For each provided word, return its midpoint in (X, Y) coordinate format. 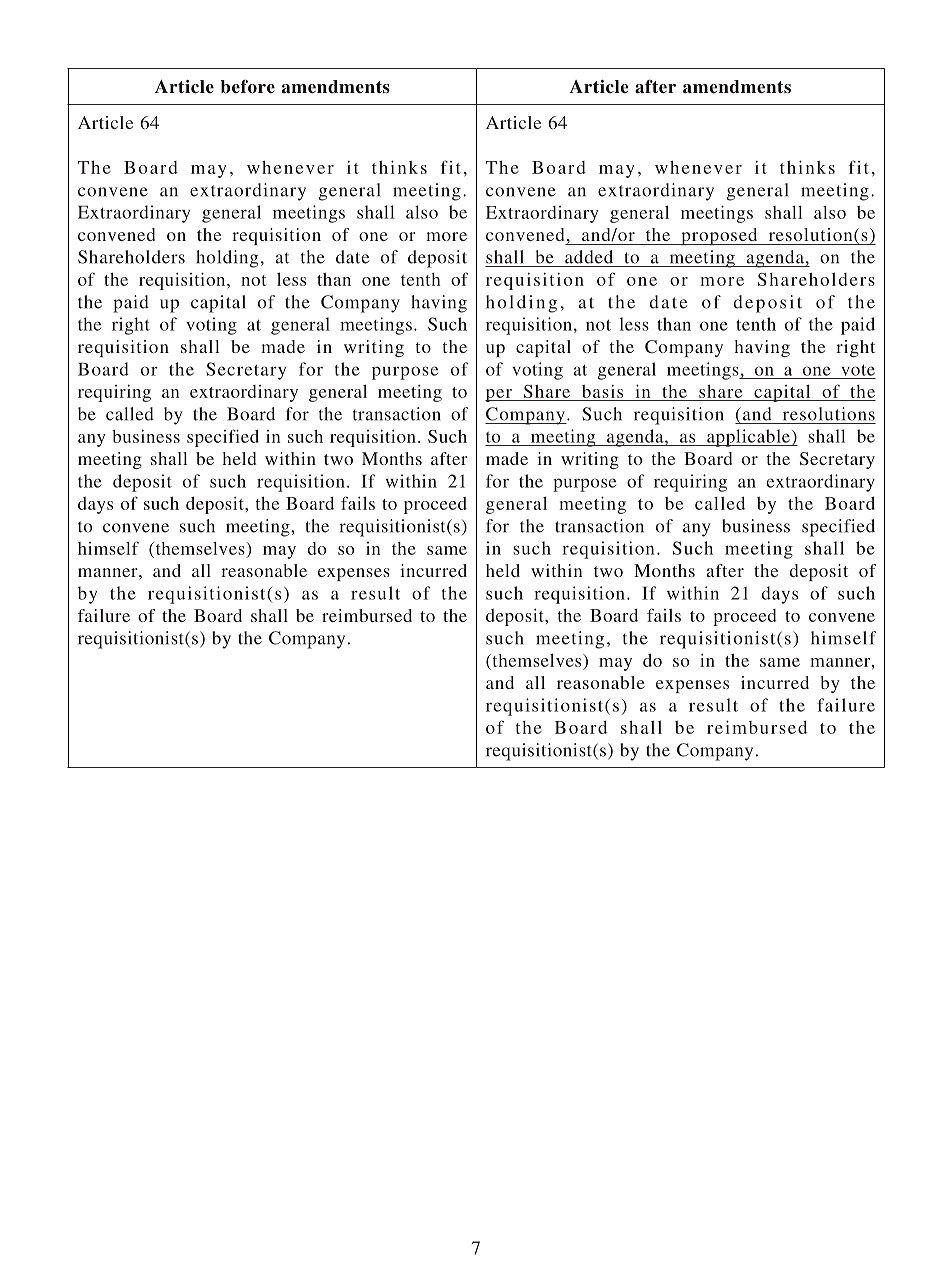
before (247, 86)
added (589, 257)
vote (858, 370)
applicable (748, 438)
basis (602, 391)
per (499, 395)
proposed (719, 236)
